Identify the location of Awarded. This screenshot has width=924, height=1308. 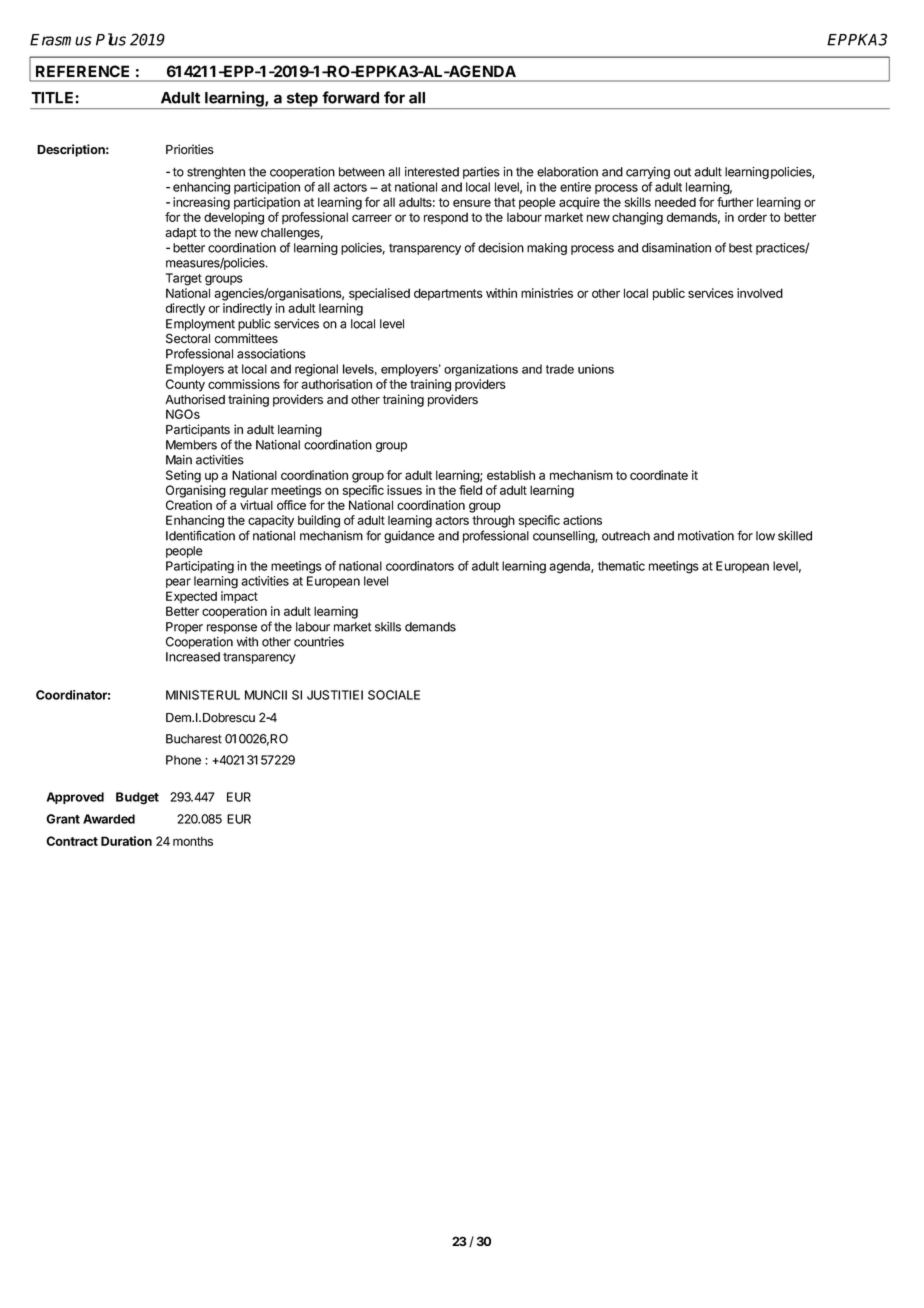
(109, 819).
